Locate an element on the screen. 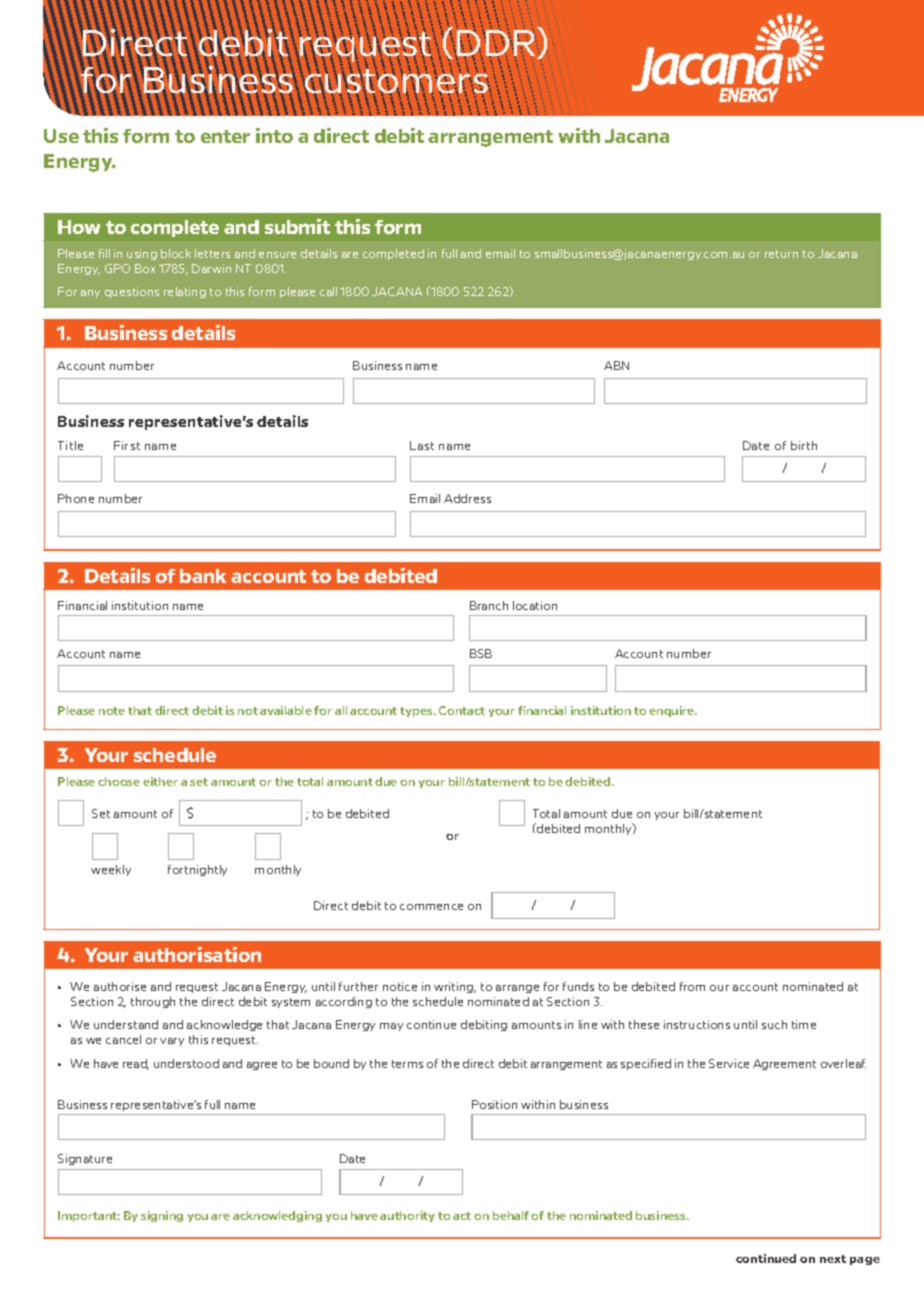 The height and width of the screenshot is (1308, 924). fortnightly is located at coordinates (197, 870).
